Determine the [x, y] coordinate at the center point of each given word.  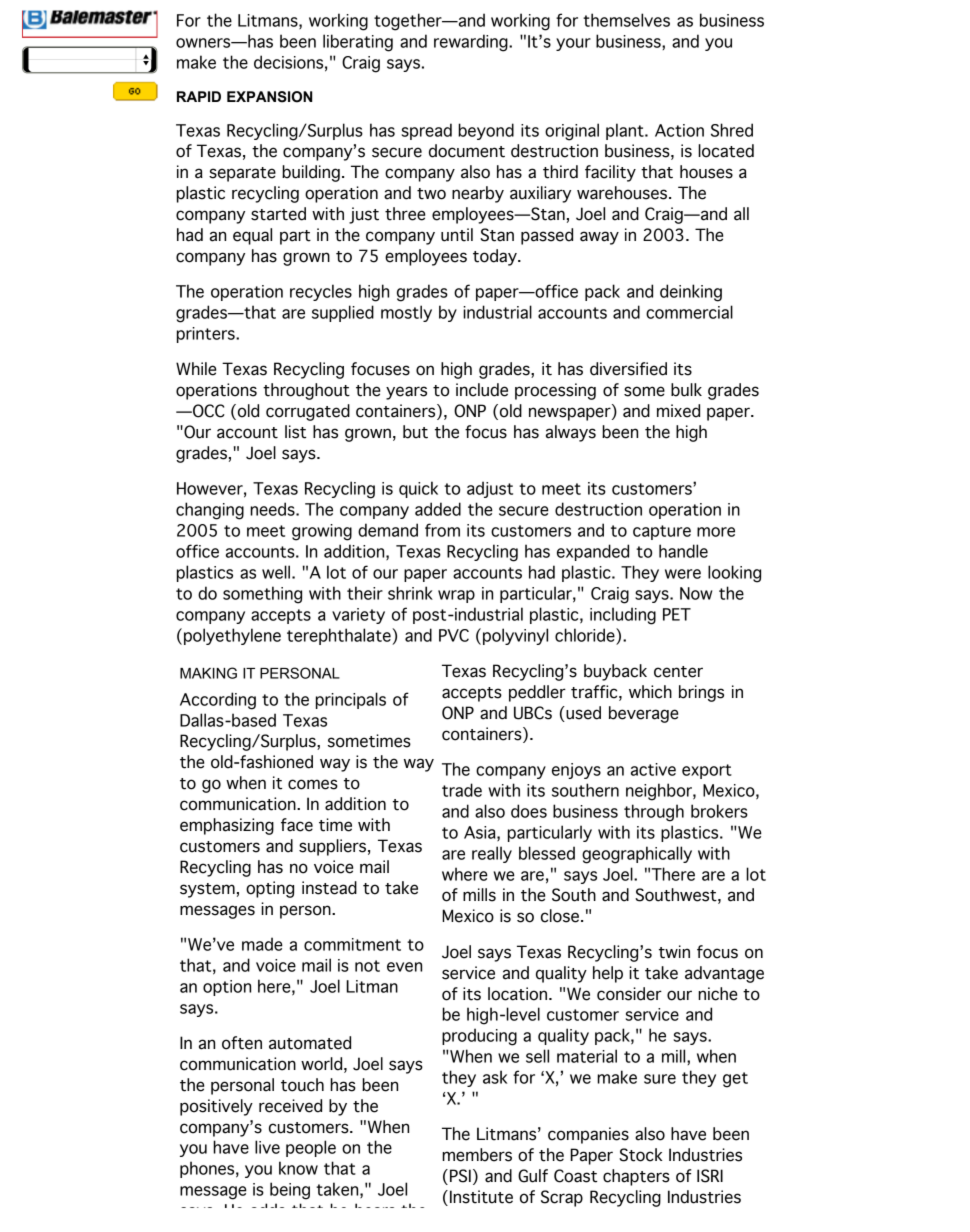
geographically [637, 855]
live [267, 1147]
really [492, 854]
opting [270, 889]
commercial [689, 312]
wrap [456, 596]
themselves [626, 20]
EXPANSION [269, 97]
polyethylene [232, 636]
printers [207, 335]
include [482, 390]
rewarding [472, 43]
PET [677, 614]
